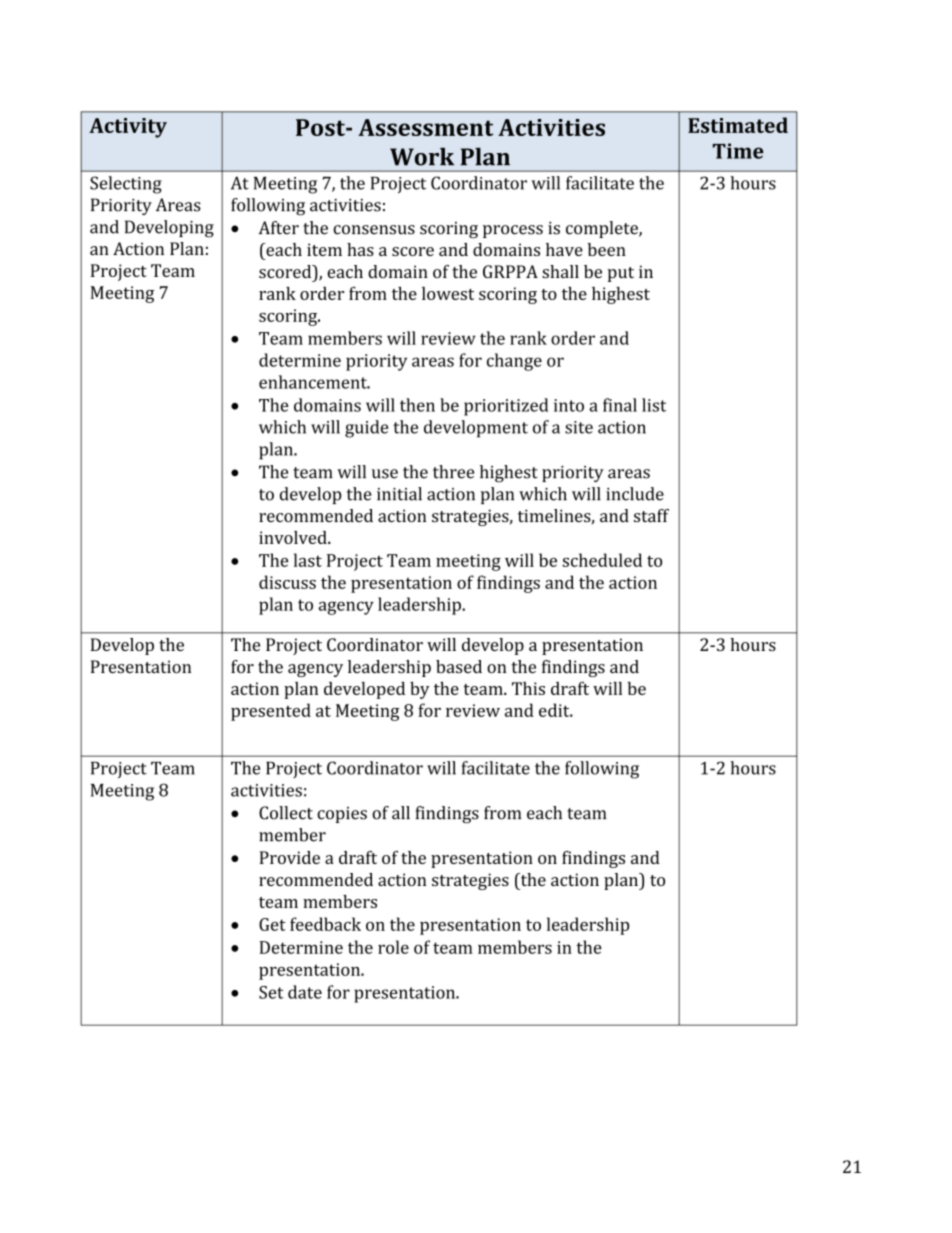  Describe the element at coordinates (651, 515) in the screenshot. I see `staff` at that location.
